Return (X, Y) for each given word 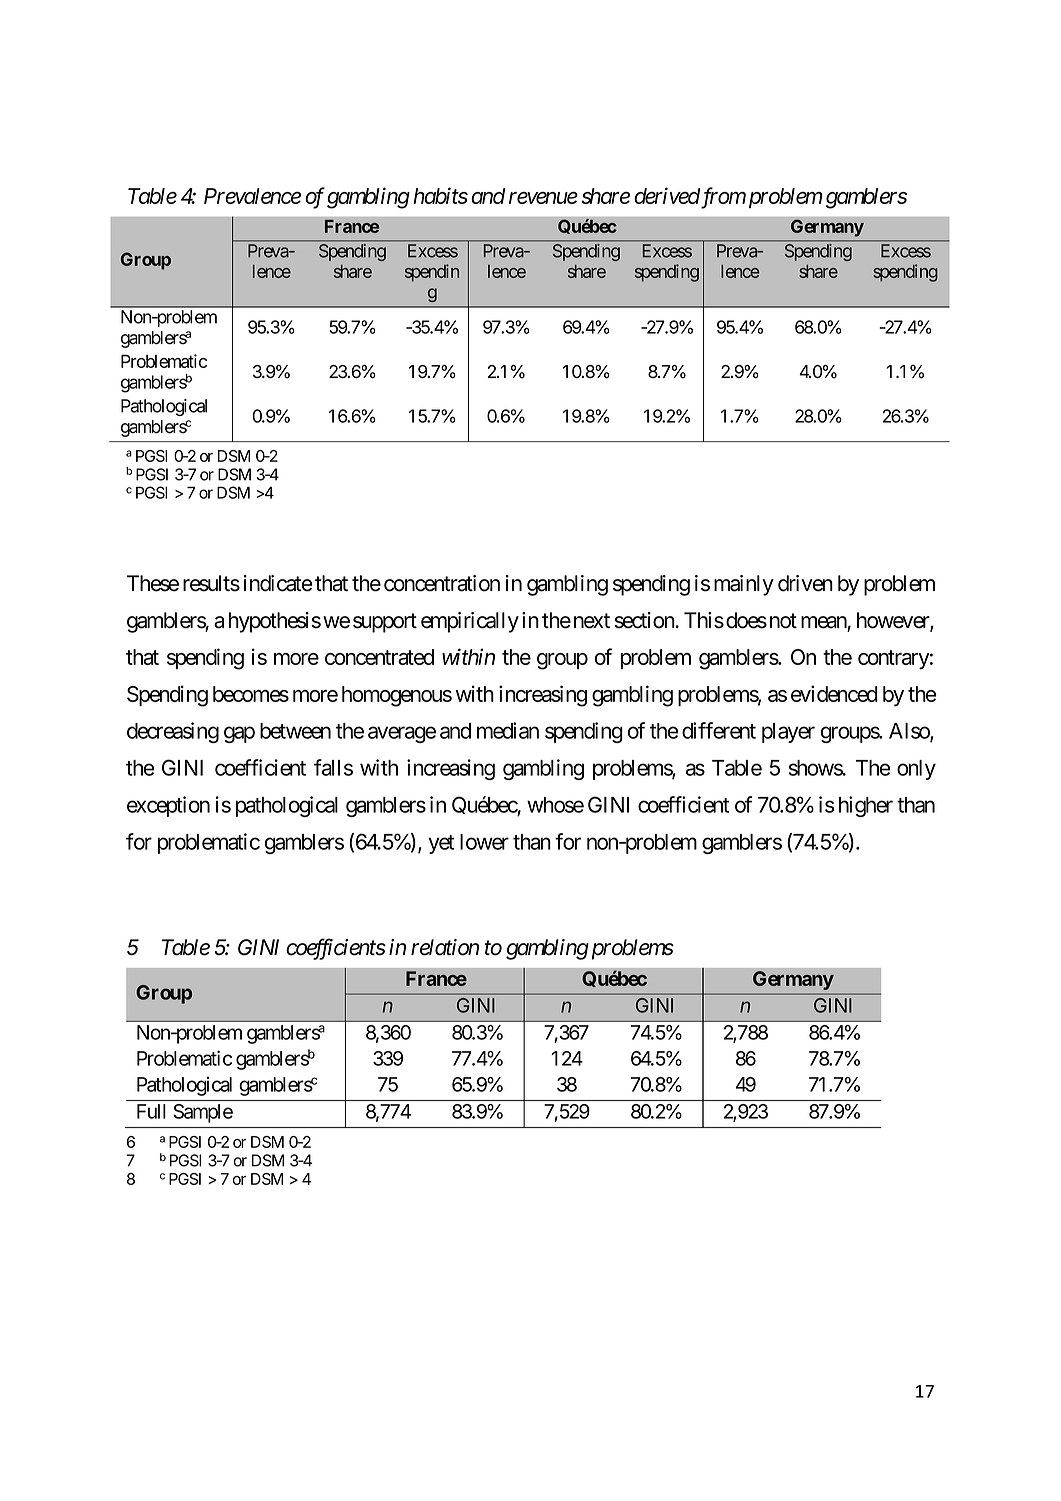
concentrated (379, 657)
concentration (442, 583)
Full (151, 1111)
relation (445, 947)
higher (866, 806)
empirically (470, 622)
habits (440, 195)
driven (805, 583)
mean (824, 623)
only (916, 770)
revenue (543, 198)
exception (168, 806)
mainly (744, 585)
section (645, 620)
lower (484, 842)
